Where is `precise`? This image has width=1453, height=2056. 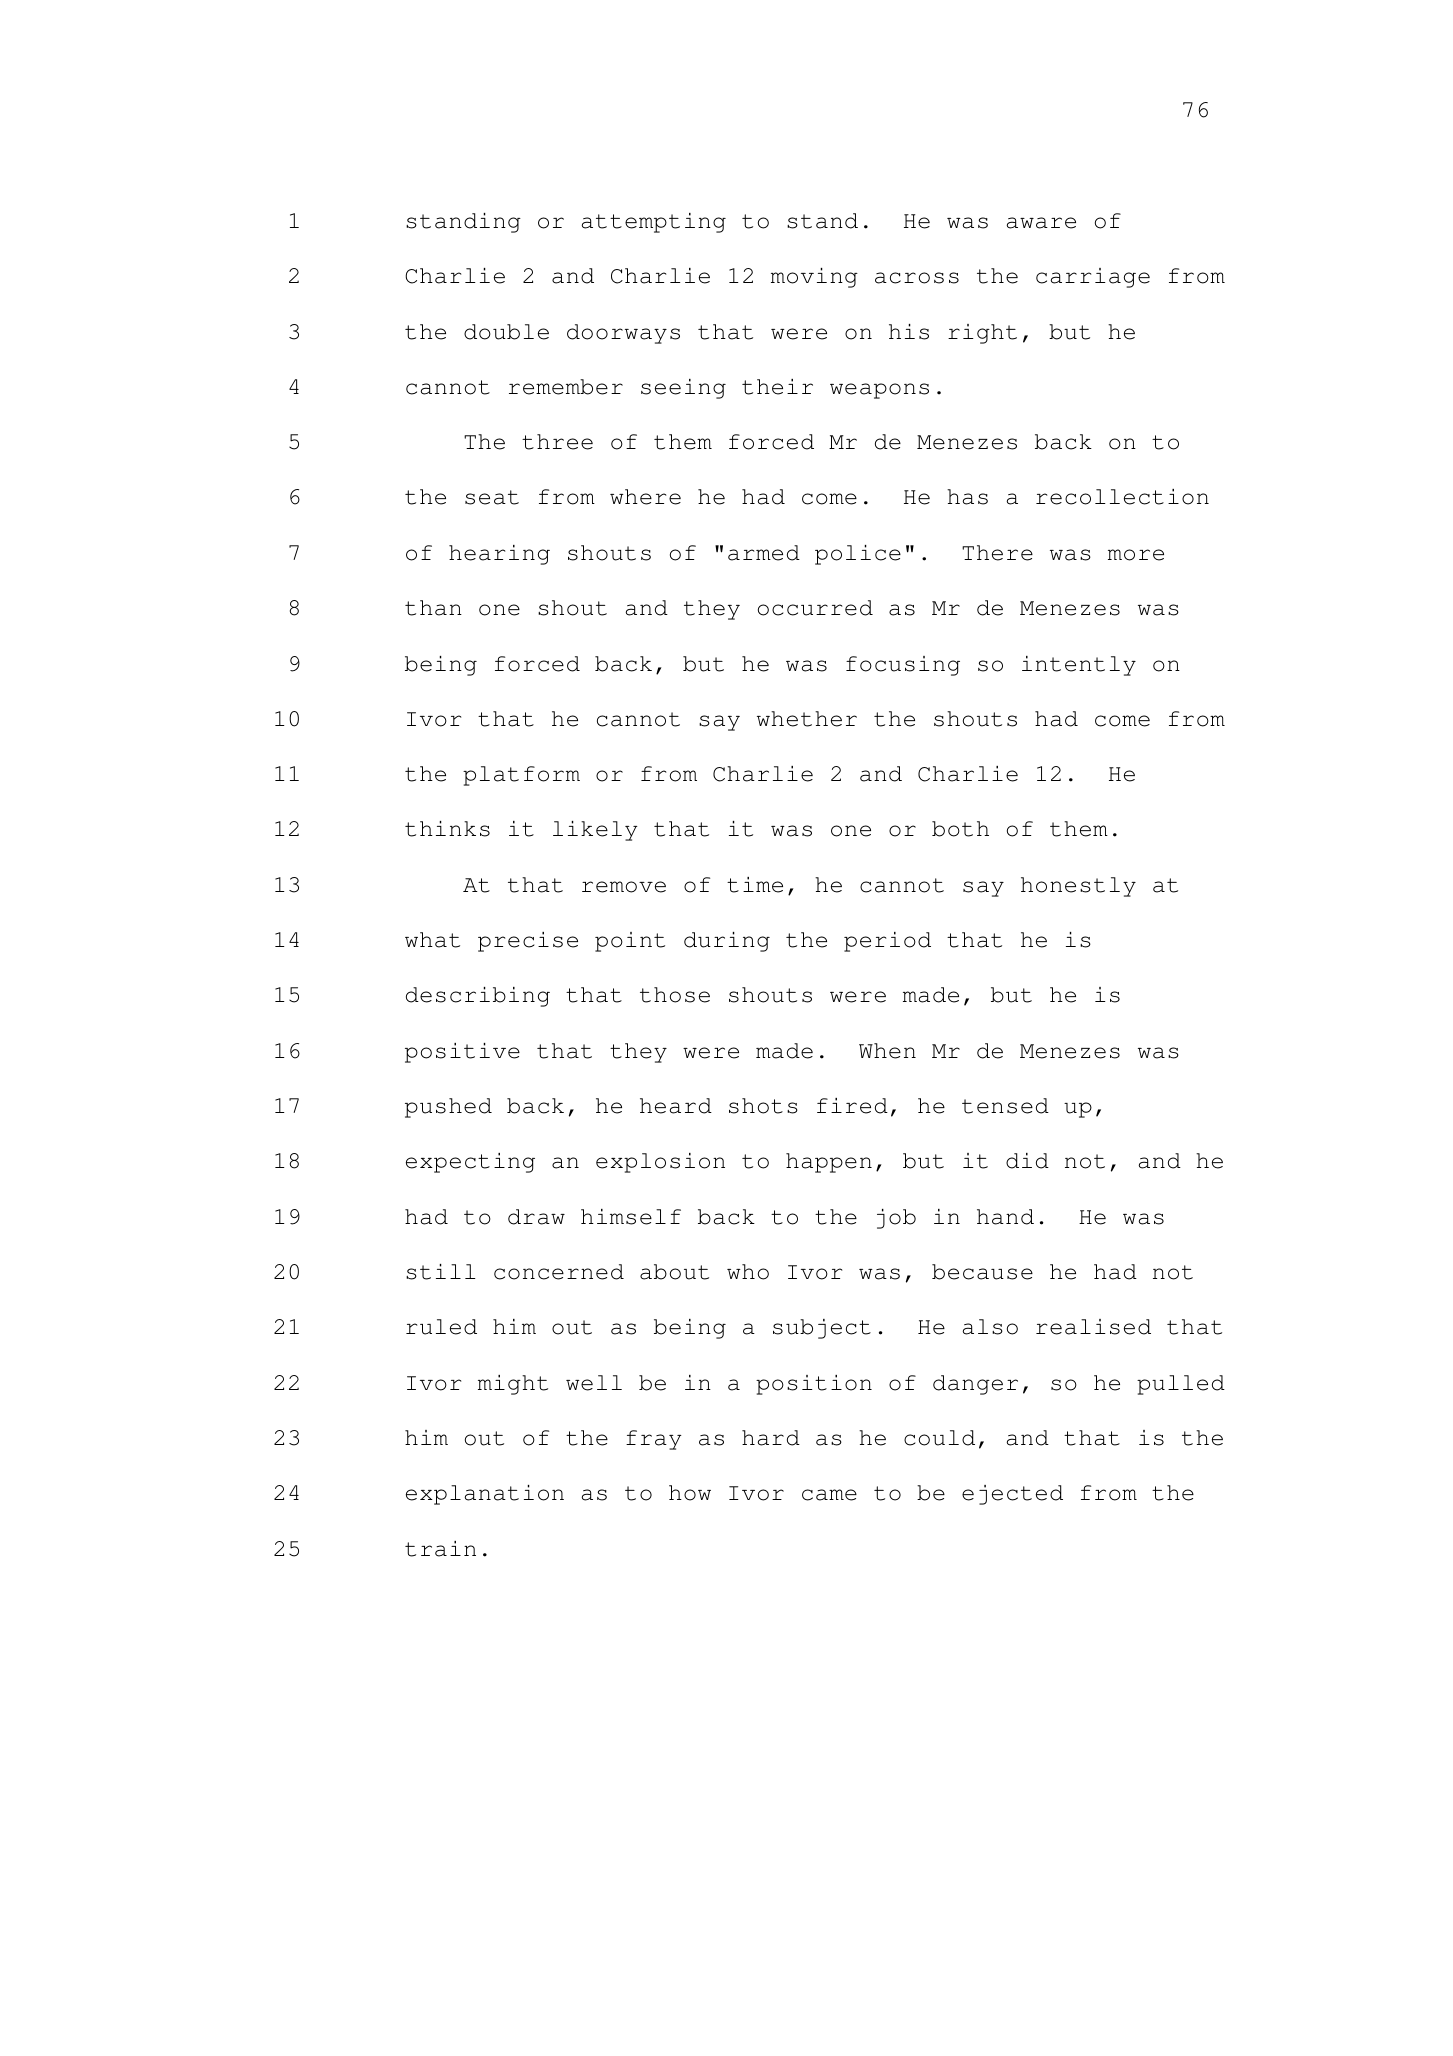
precise is located at coordinates (528, 942).
